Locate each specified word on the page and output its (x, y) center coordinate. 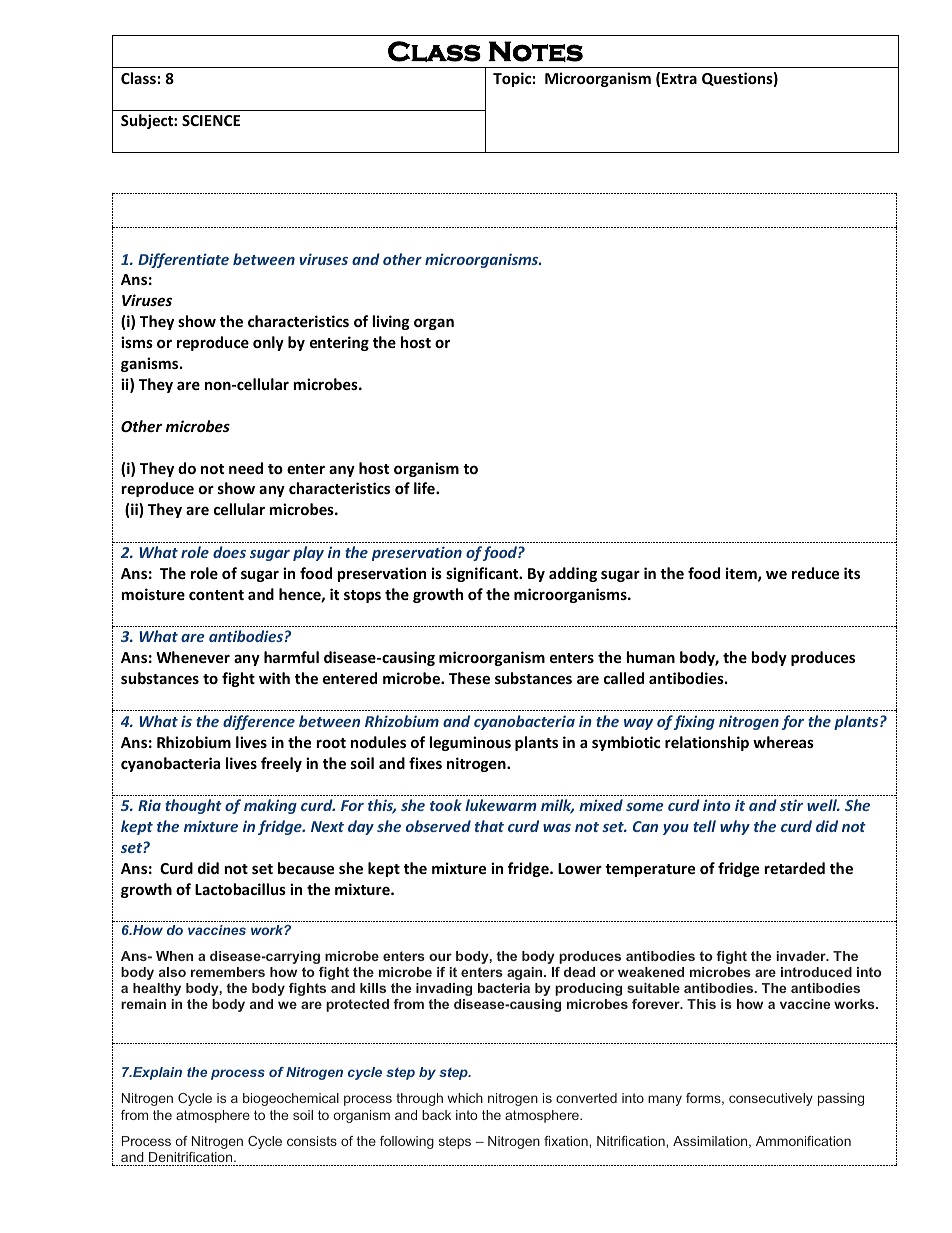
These (469, 678)
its (852, 573)
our (440, 957)
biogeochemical (291, 1099)
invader (802, 956)
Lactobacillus (240, 889)
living (391, 322)
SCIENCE (211, 120)
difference (259, 722)
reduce (815, 573)
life (425, 488)
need (246, 468)
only (268, 343)
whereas (783, 742)
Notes (536, 51)
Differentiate (183, 260)
